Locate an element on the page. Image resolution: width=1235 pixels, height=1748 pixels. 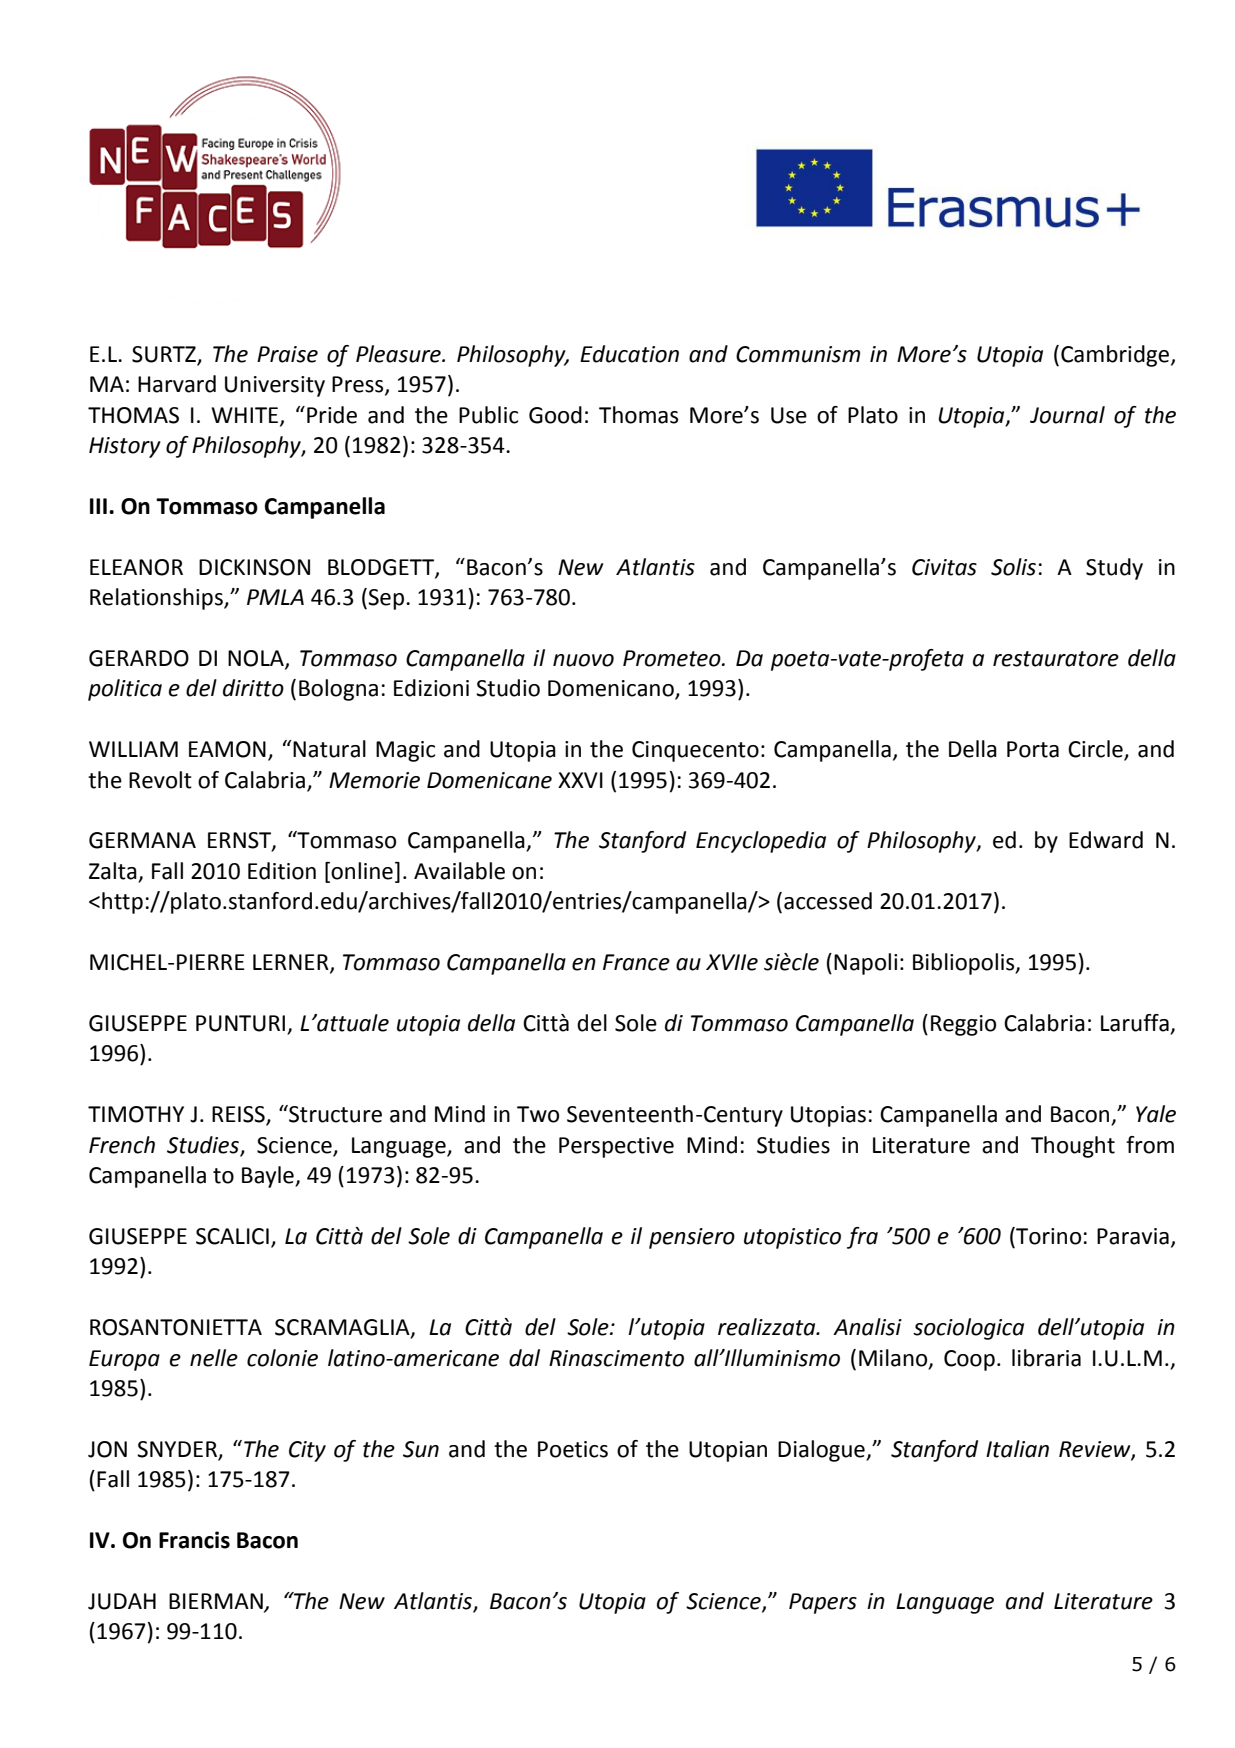
Thought is located at coordinates (1073, 1147).
